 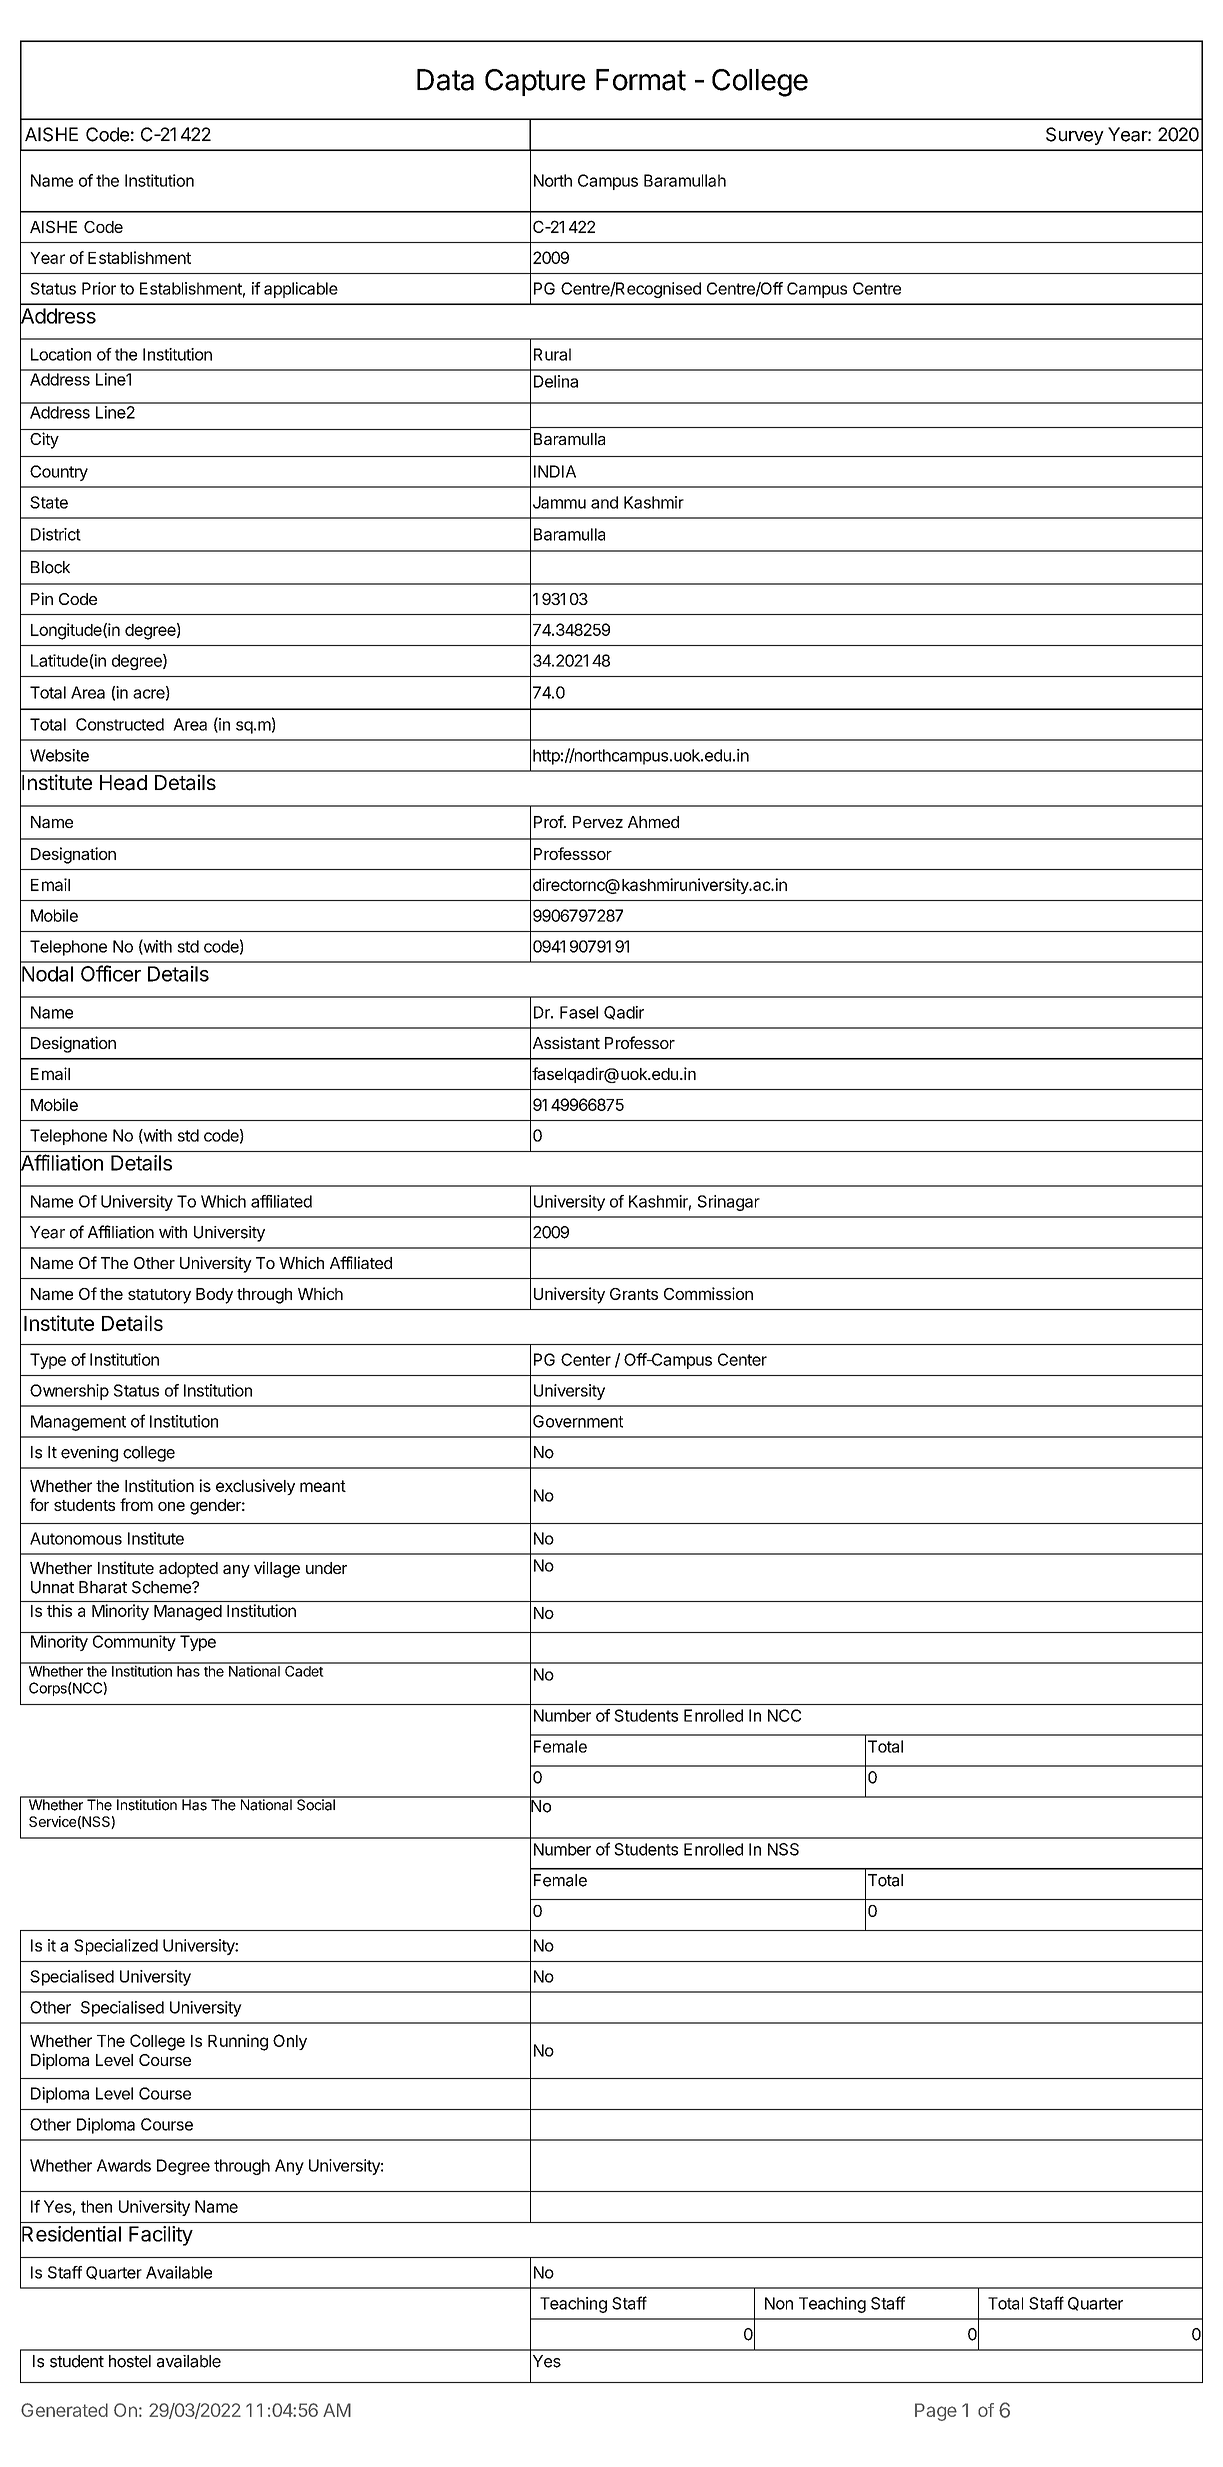 What do you see at coordinates (535, 82) in the image?
I see `Capture` at bounding box center [535, 82].
